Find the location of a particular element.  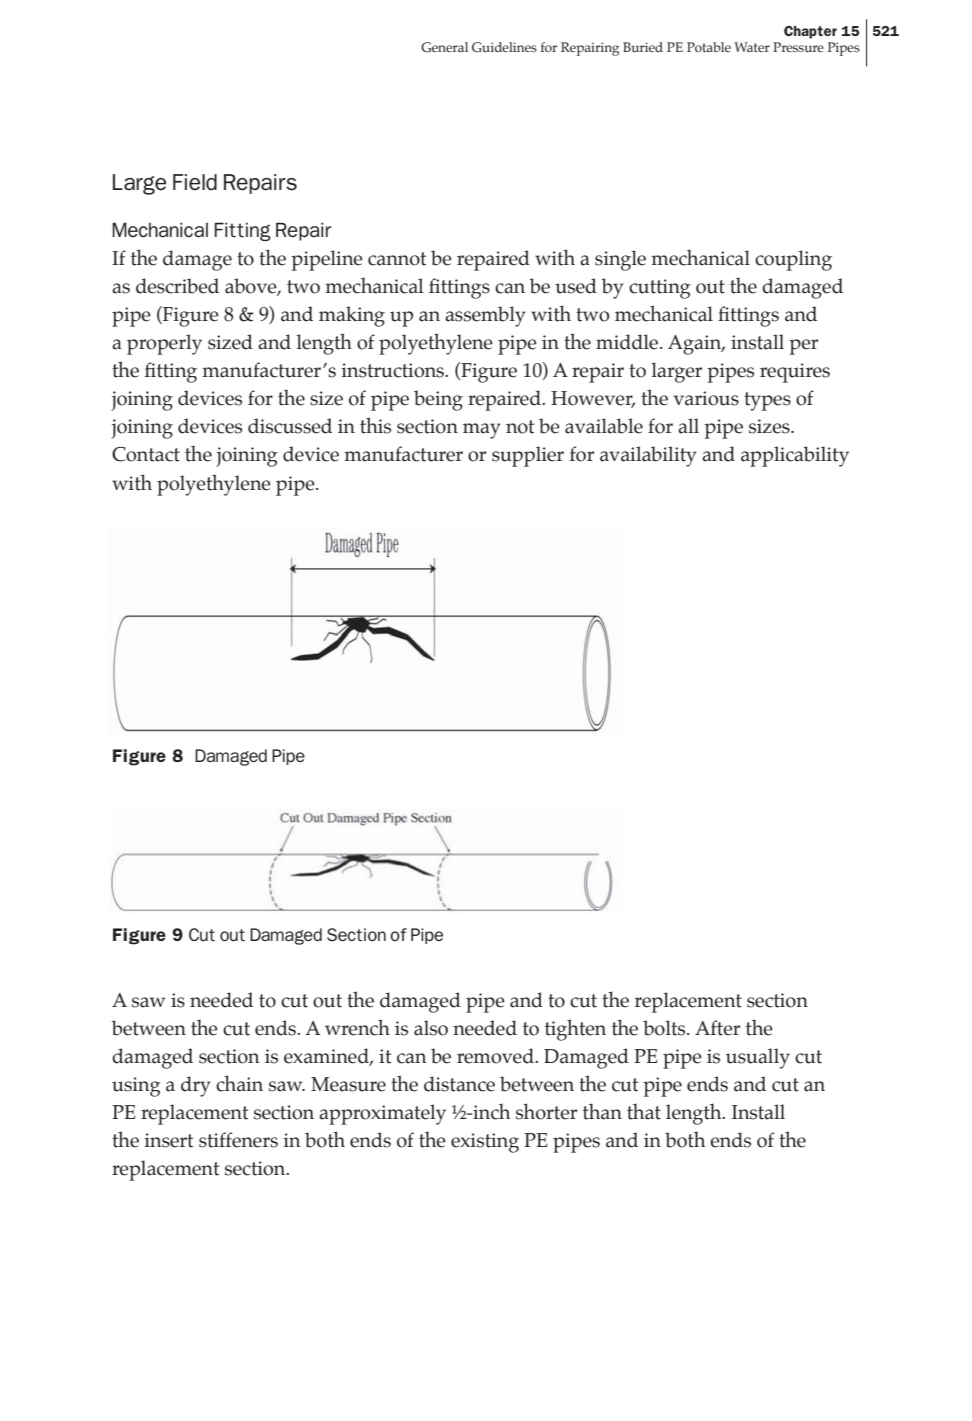

also is located at coordinates (431, 1028).
